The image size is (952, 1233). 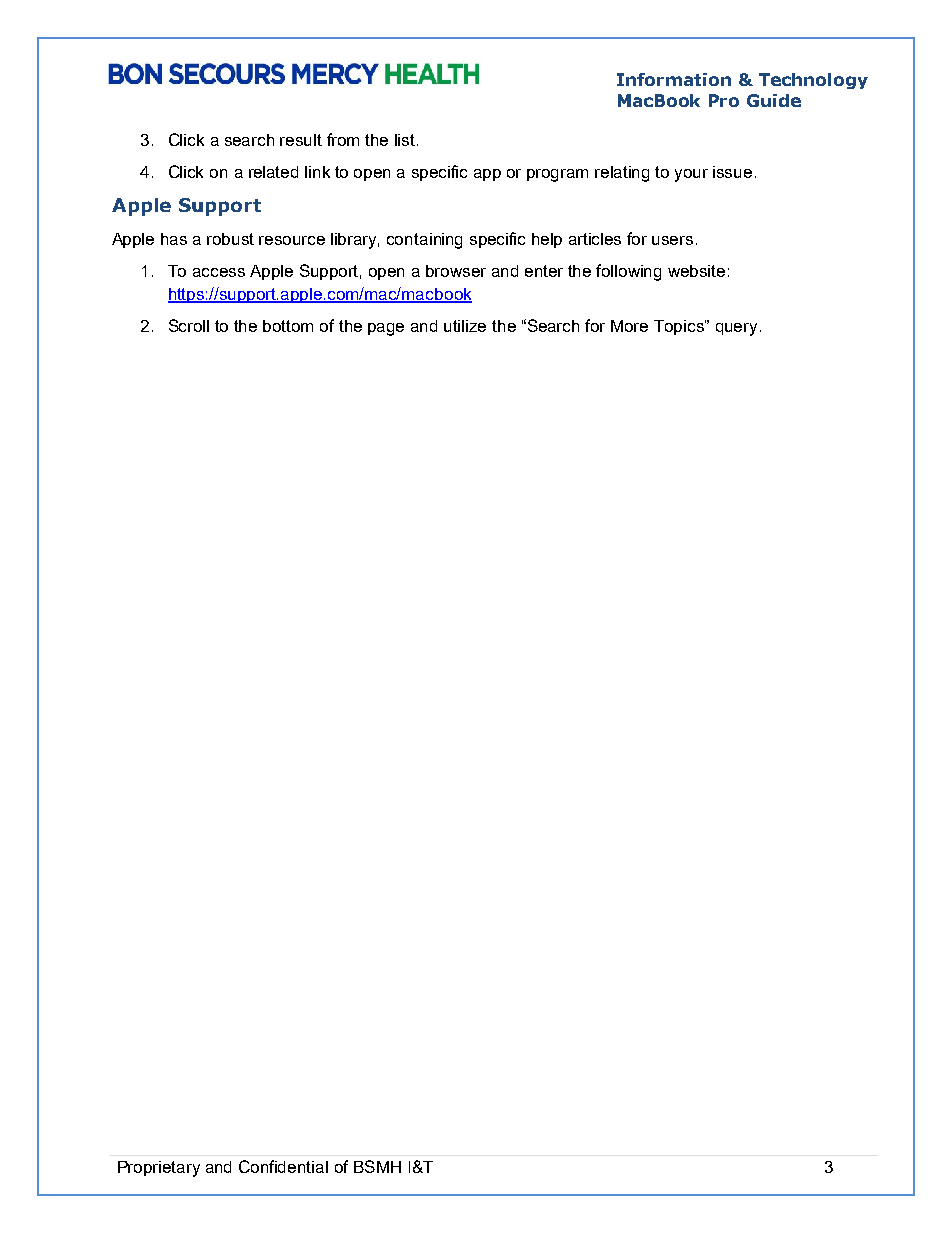 What do you see at coordinates (159, 1169) in the document?
I see `Proprietary` at bounding box center [159, 1169].
